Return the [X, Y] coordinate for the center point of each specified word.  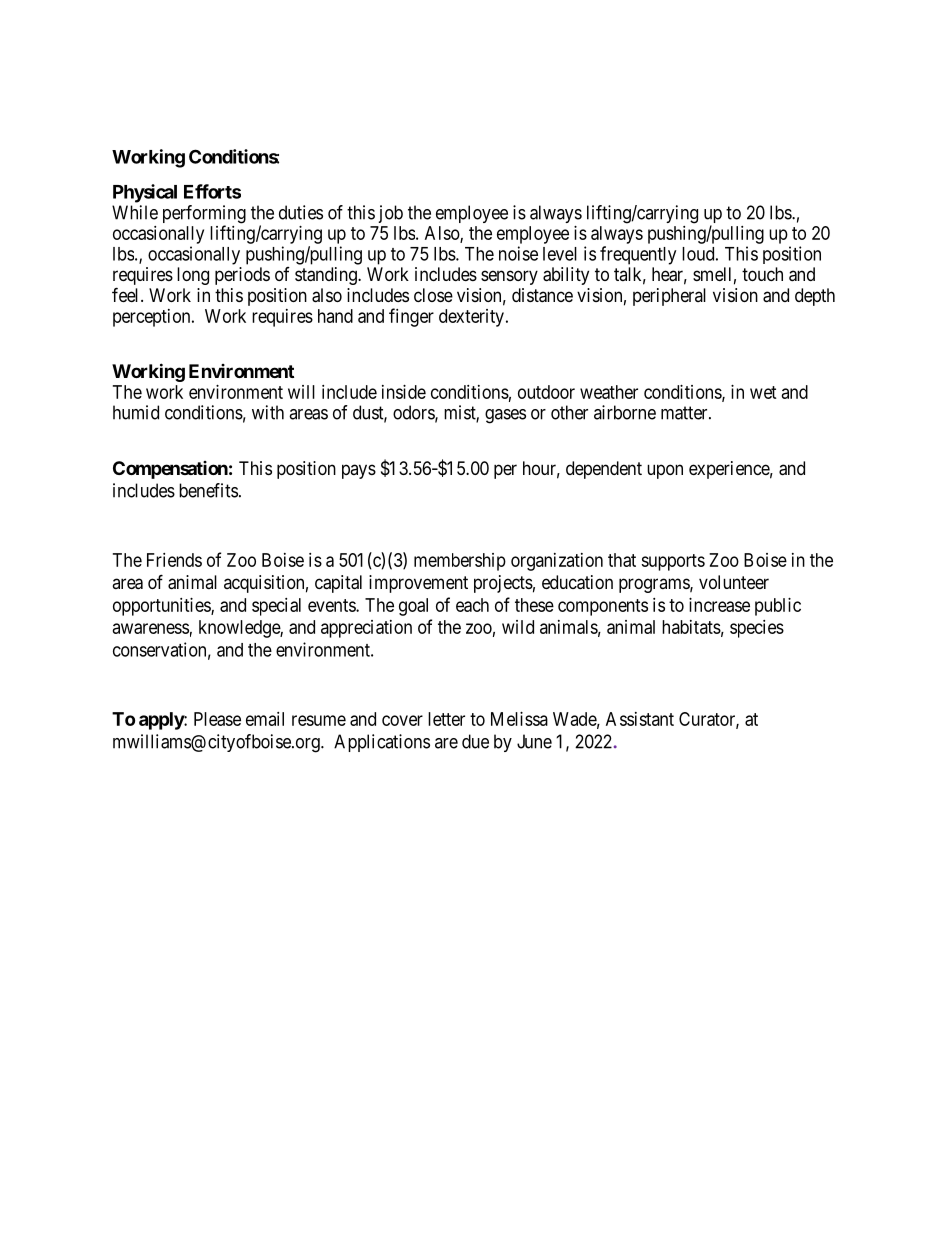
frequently [638, 255]
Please [217, 719]
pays [359, 471]
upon [665, 471]
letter [446, 719]
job [390, 214]
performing [204, 215]
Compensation [170, 470]
